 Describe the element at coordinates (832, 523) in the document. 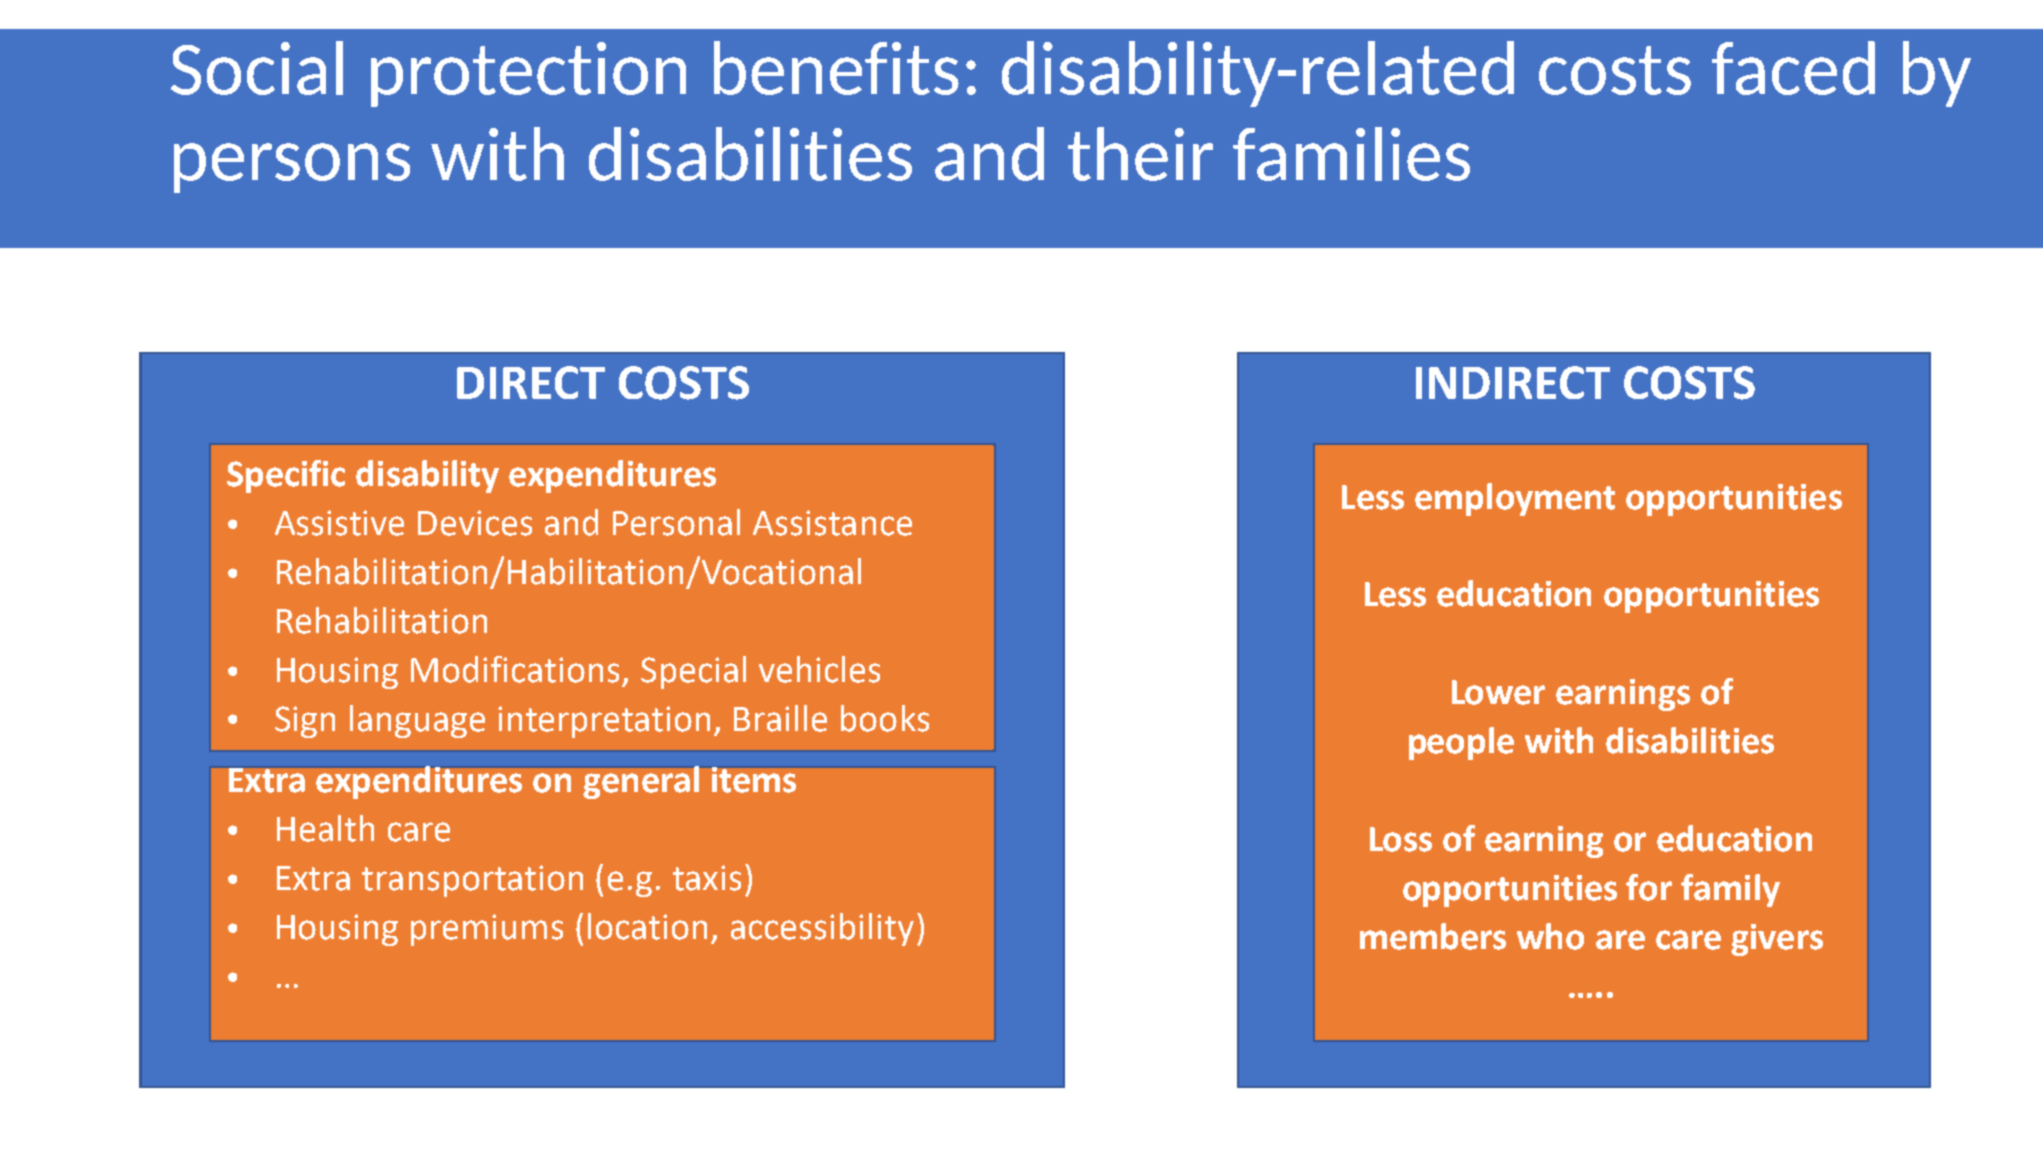

I see `Assistance` at that location.
